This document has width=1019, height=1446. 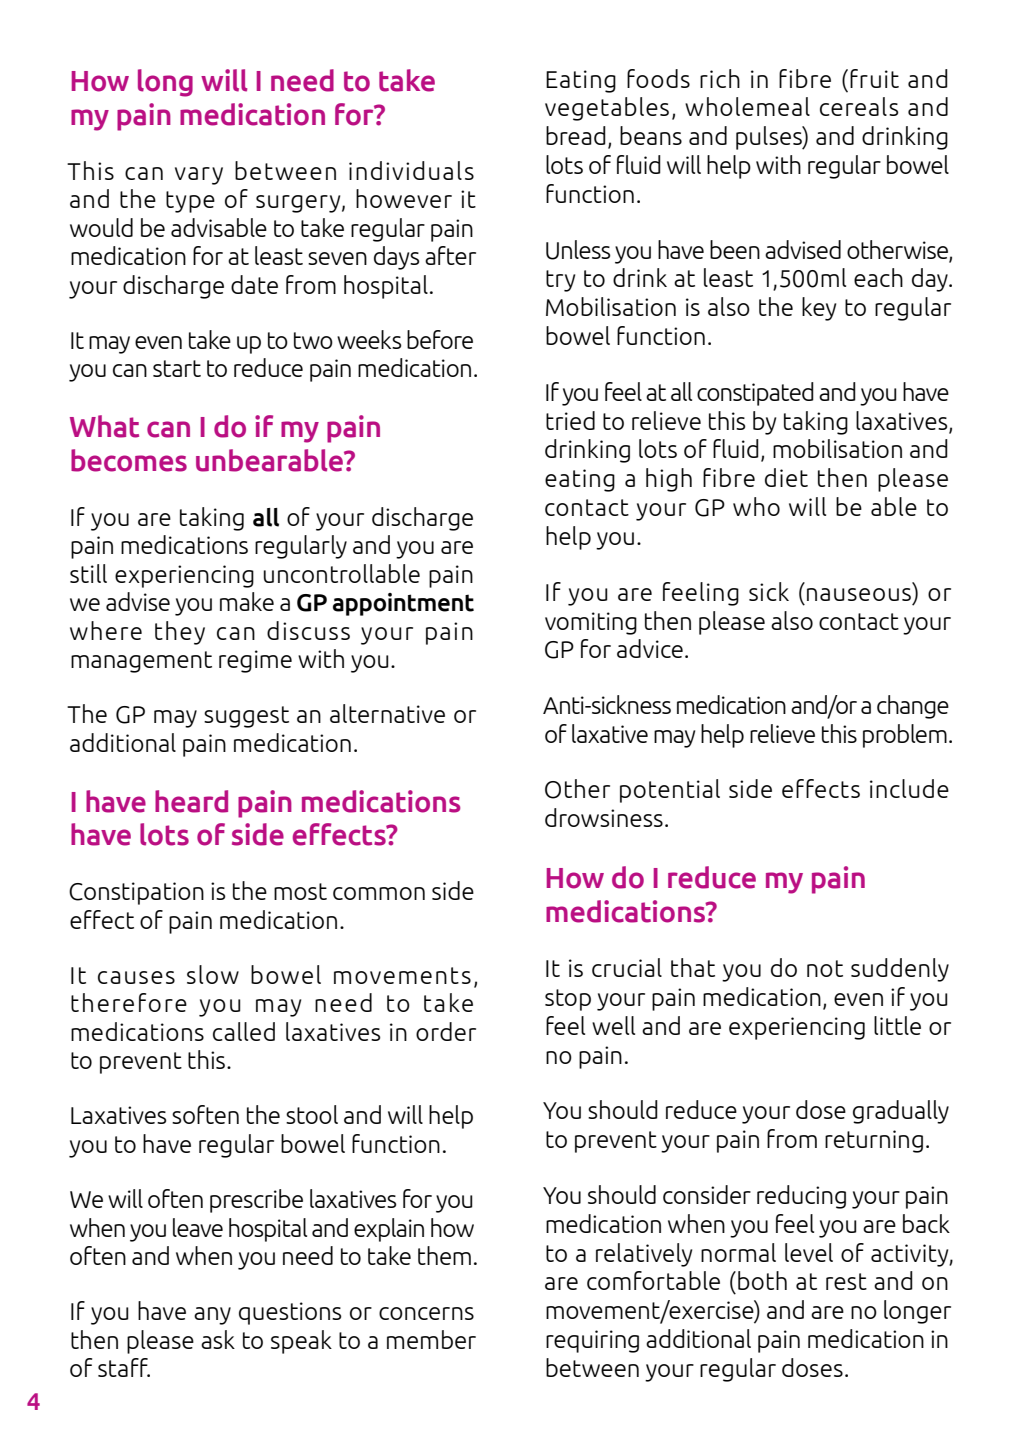 What do you see at coordinates (387, 713) in the document?
I see `alternative` at bounding box center [387, 713].
